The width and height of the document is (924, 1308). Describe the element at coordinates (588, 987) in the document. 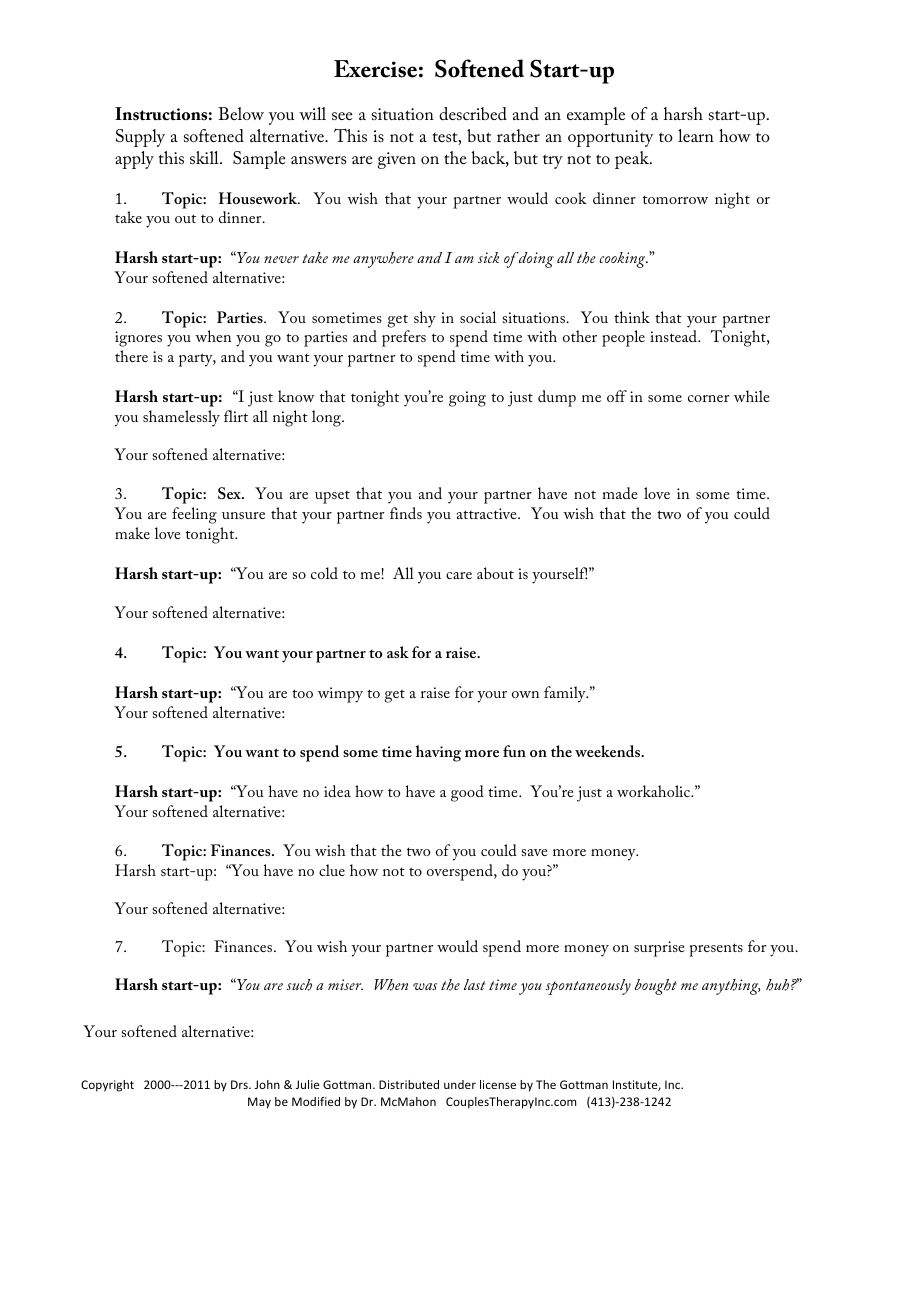

I see `spontaneously` at that location.
